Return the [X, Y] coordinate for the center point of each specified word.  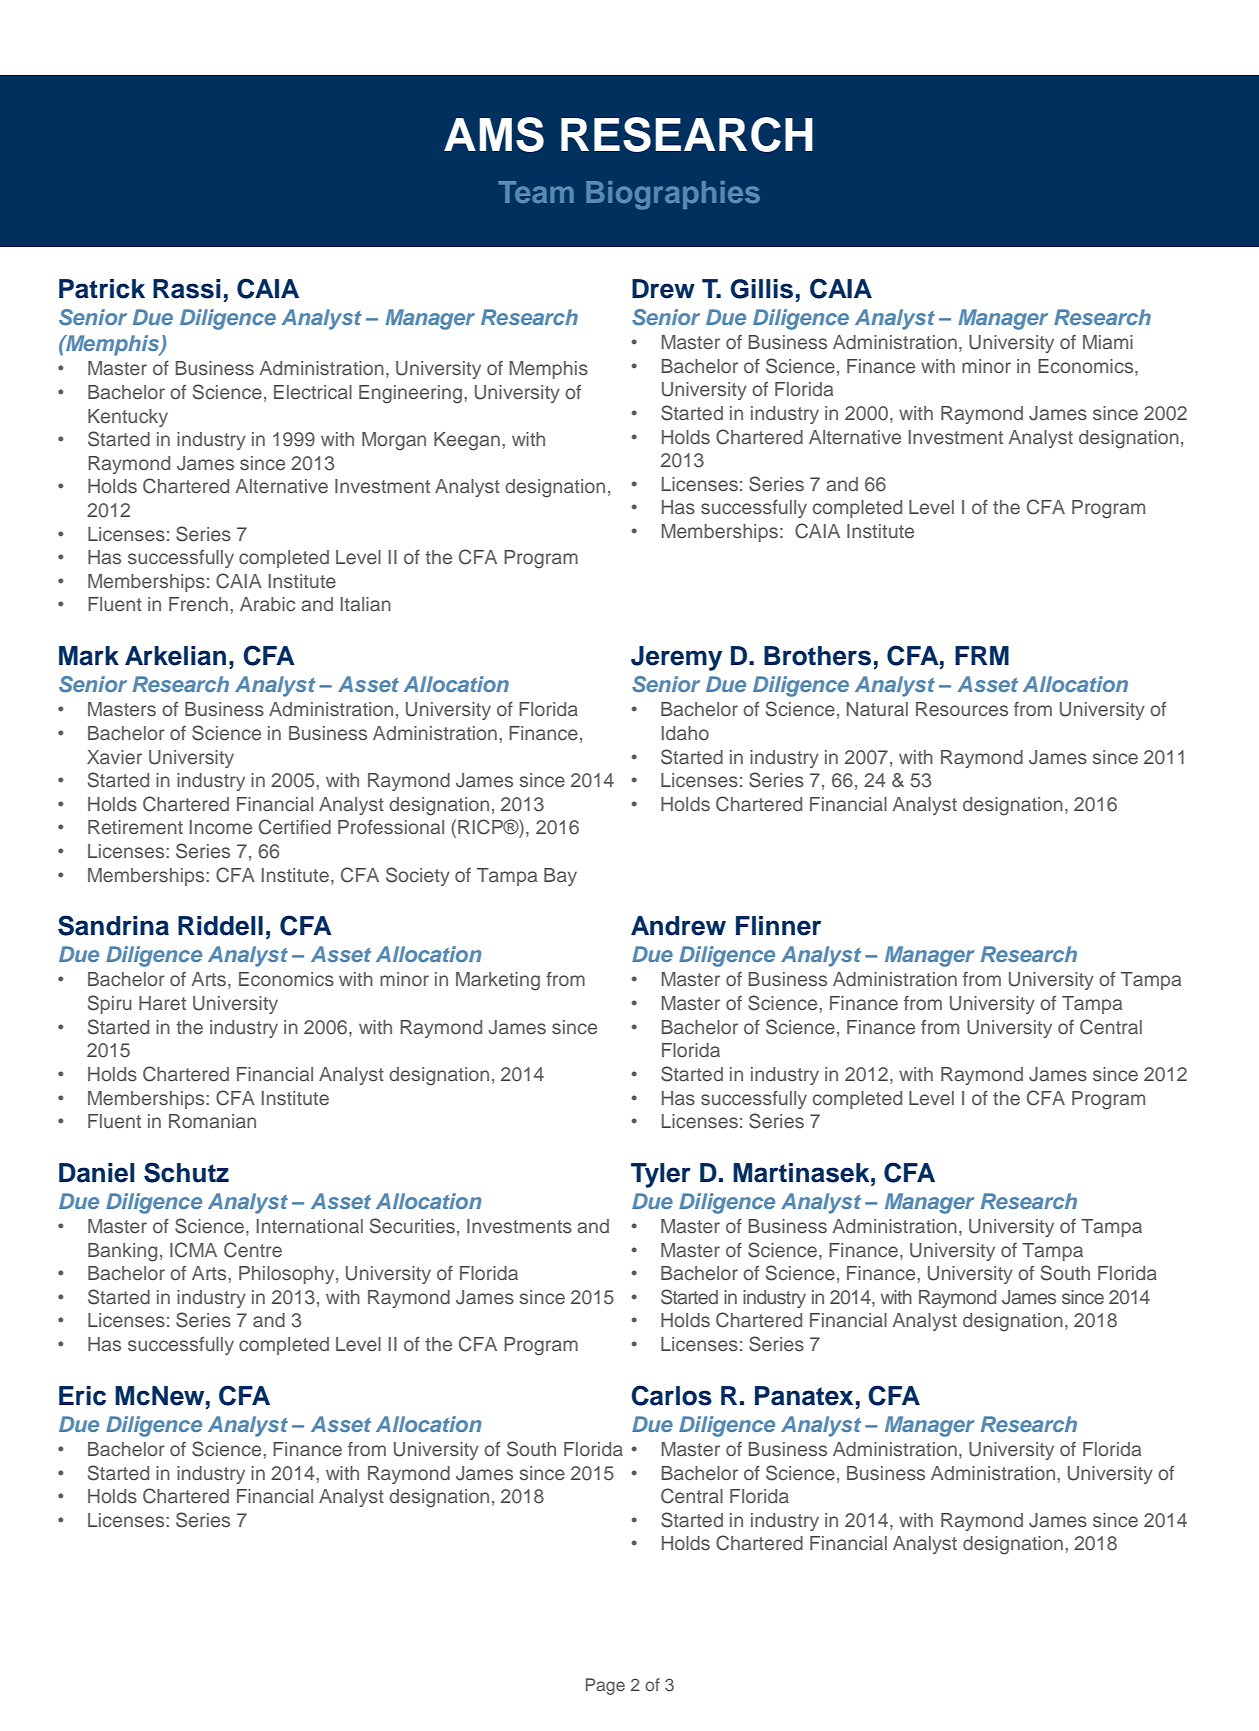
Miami [1108, 342]
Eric [82, 1396]
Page [605, 1686]
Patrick [102, 289]
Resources [962, 709]
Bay [560, 877]
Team [536, 192]
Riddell [220, 926]
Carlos [671, 1395]
